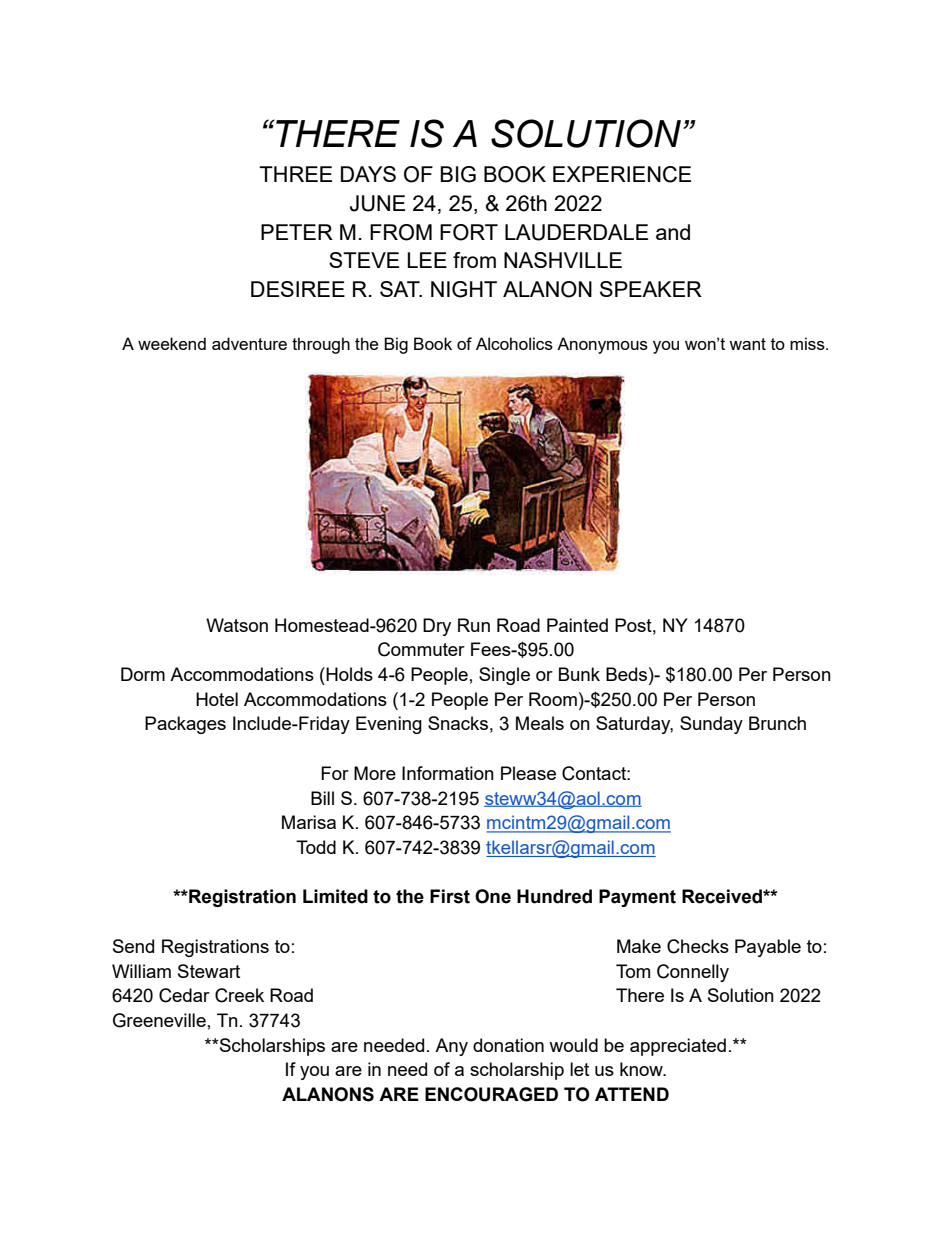 The width and height of the screenshot is (952, 1233). What do you see at coordinates (711, 725) in the screenshot?
I see `Sunday` at bounding box center [711, 725].
